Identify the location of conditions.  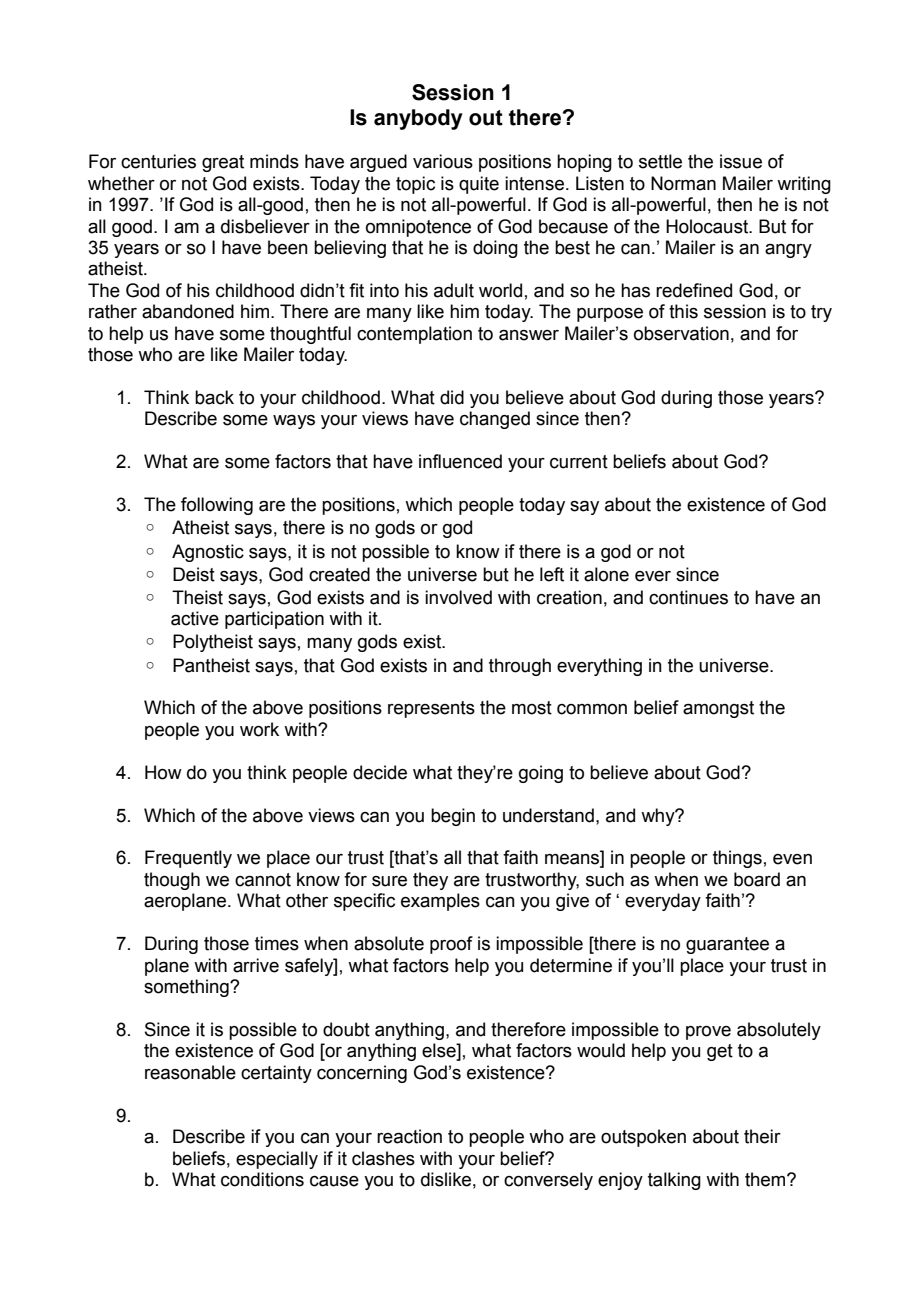
(262, 1179).
